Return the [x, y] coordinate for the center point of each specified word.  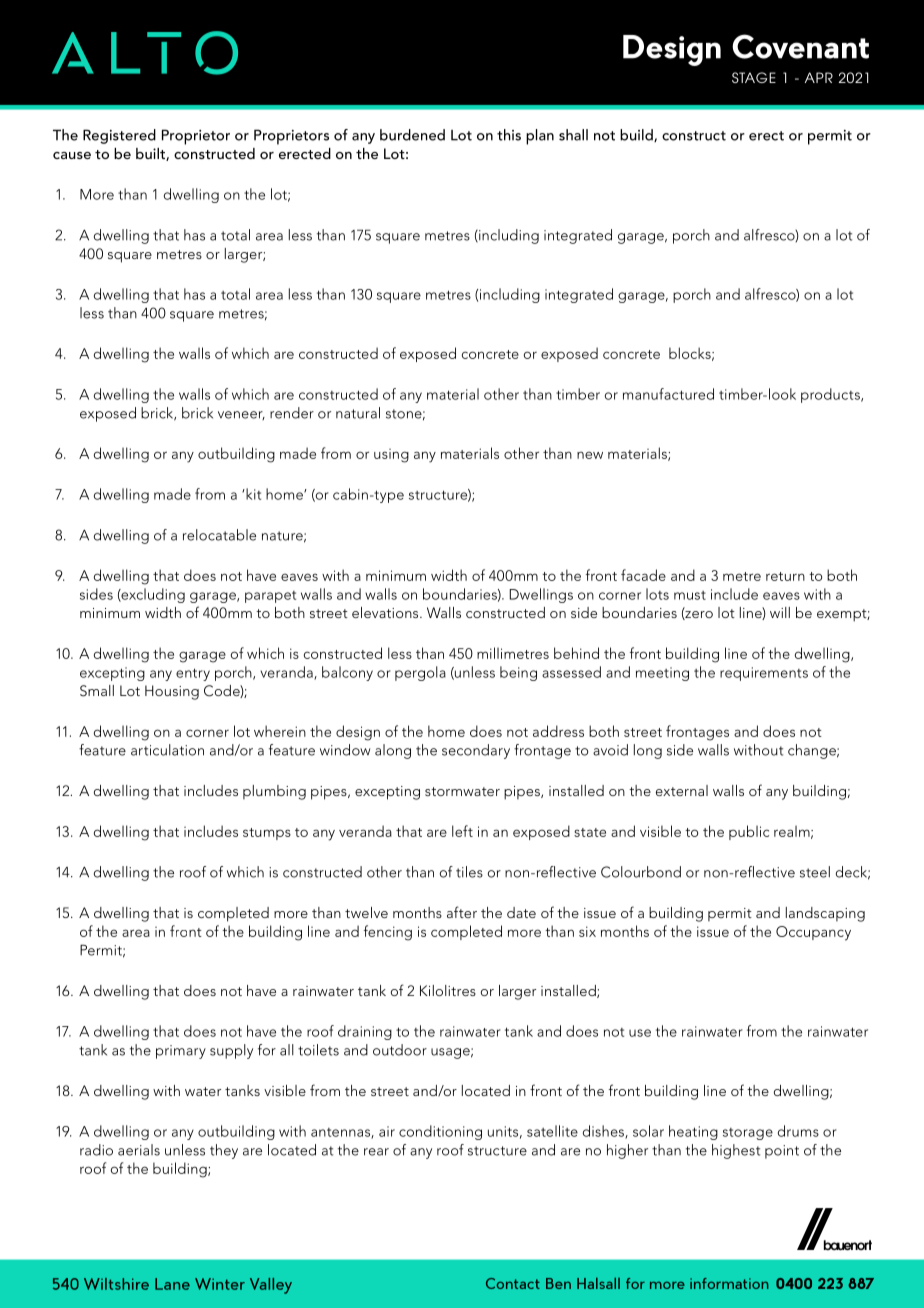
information [729, 1283]
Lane [172, 1284]
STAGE [754, 77]
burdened [412, 135]
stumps [267, 834]
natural [358, 413]
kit [252, 494]
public [749, 832]
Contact [513, 1283]
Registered [119, 136]
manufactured [668, 394]
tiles [469, 872]
